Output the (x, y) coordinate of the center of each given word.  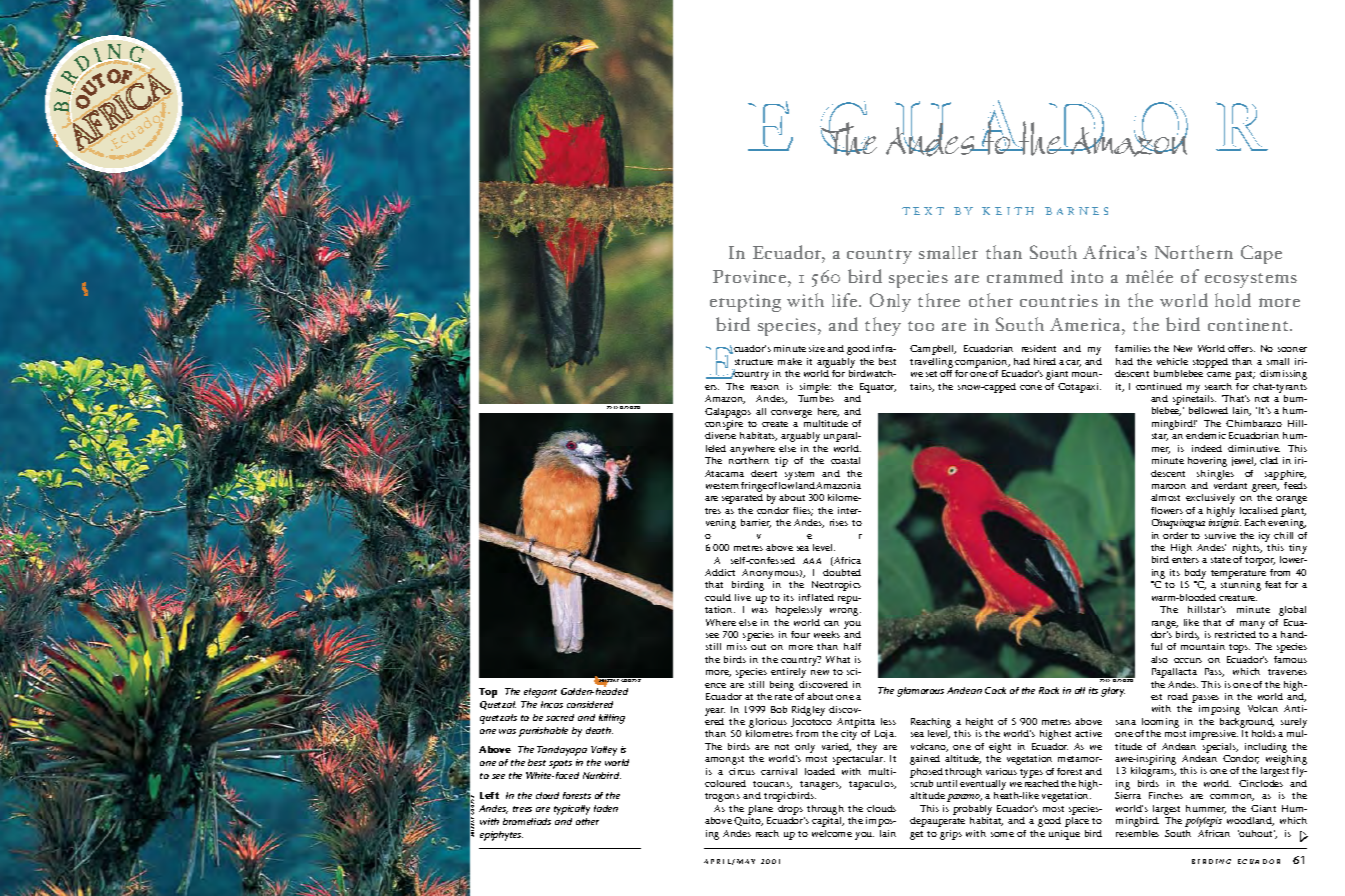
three (939, 300)
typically (572, 810)
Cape (1261, 254)
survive (1220, 535)
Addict (720, 572)
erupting (745, 303)
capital (828, 822)
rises (839, 522)
